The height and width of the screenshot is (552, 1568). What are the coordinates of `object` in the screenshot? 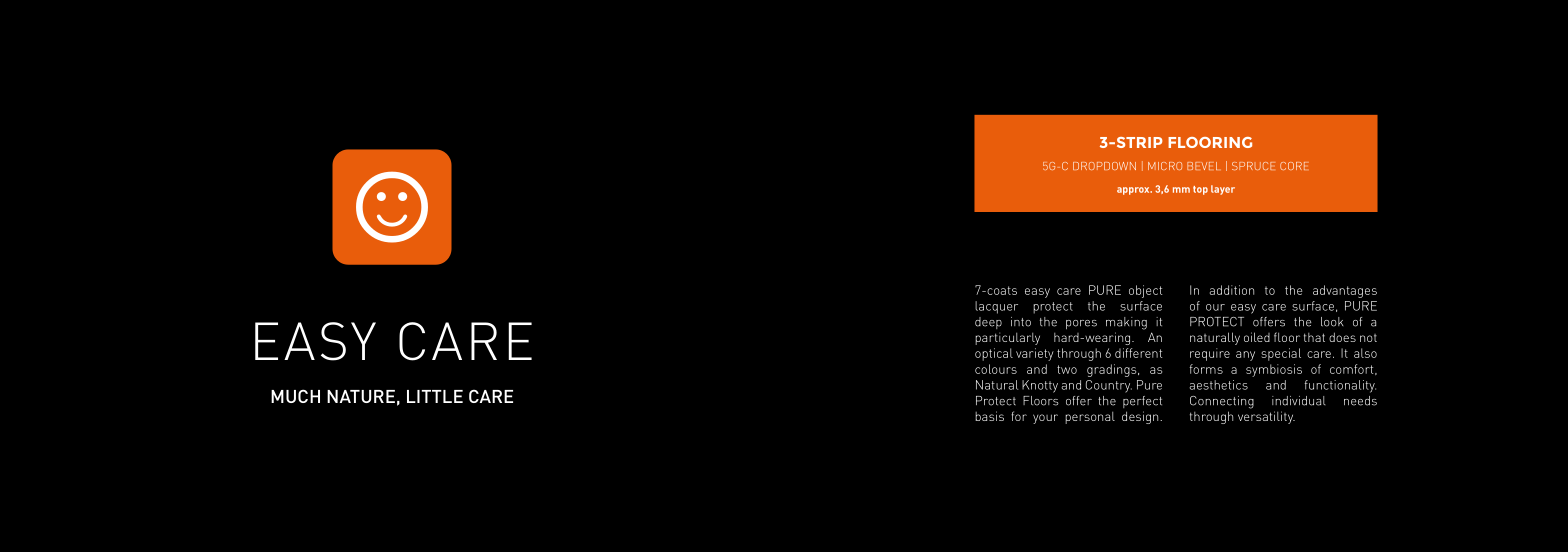 It's located at (1145, 291).
